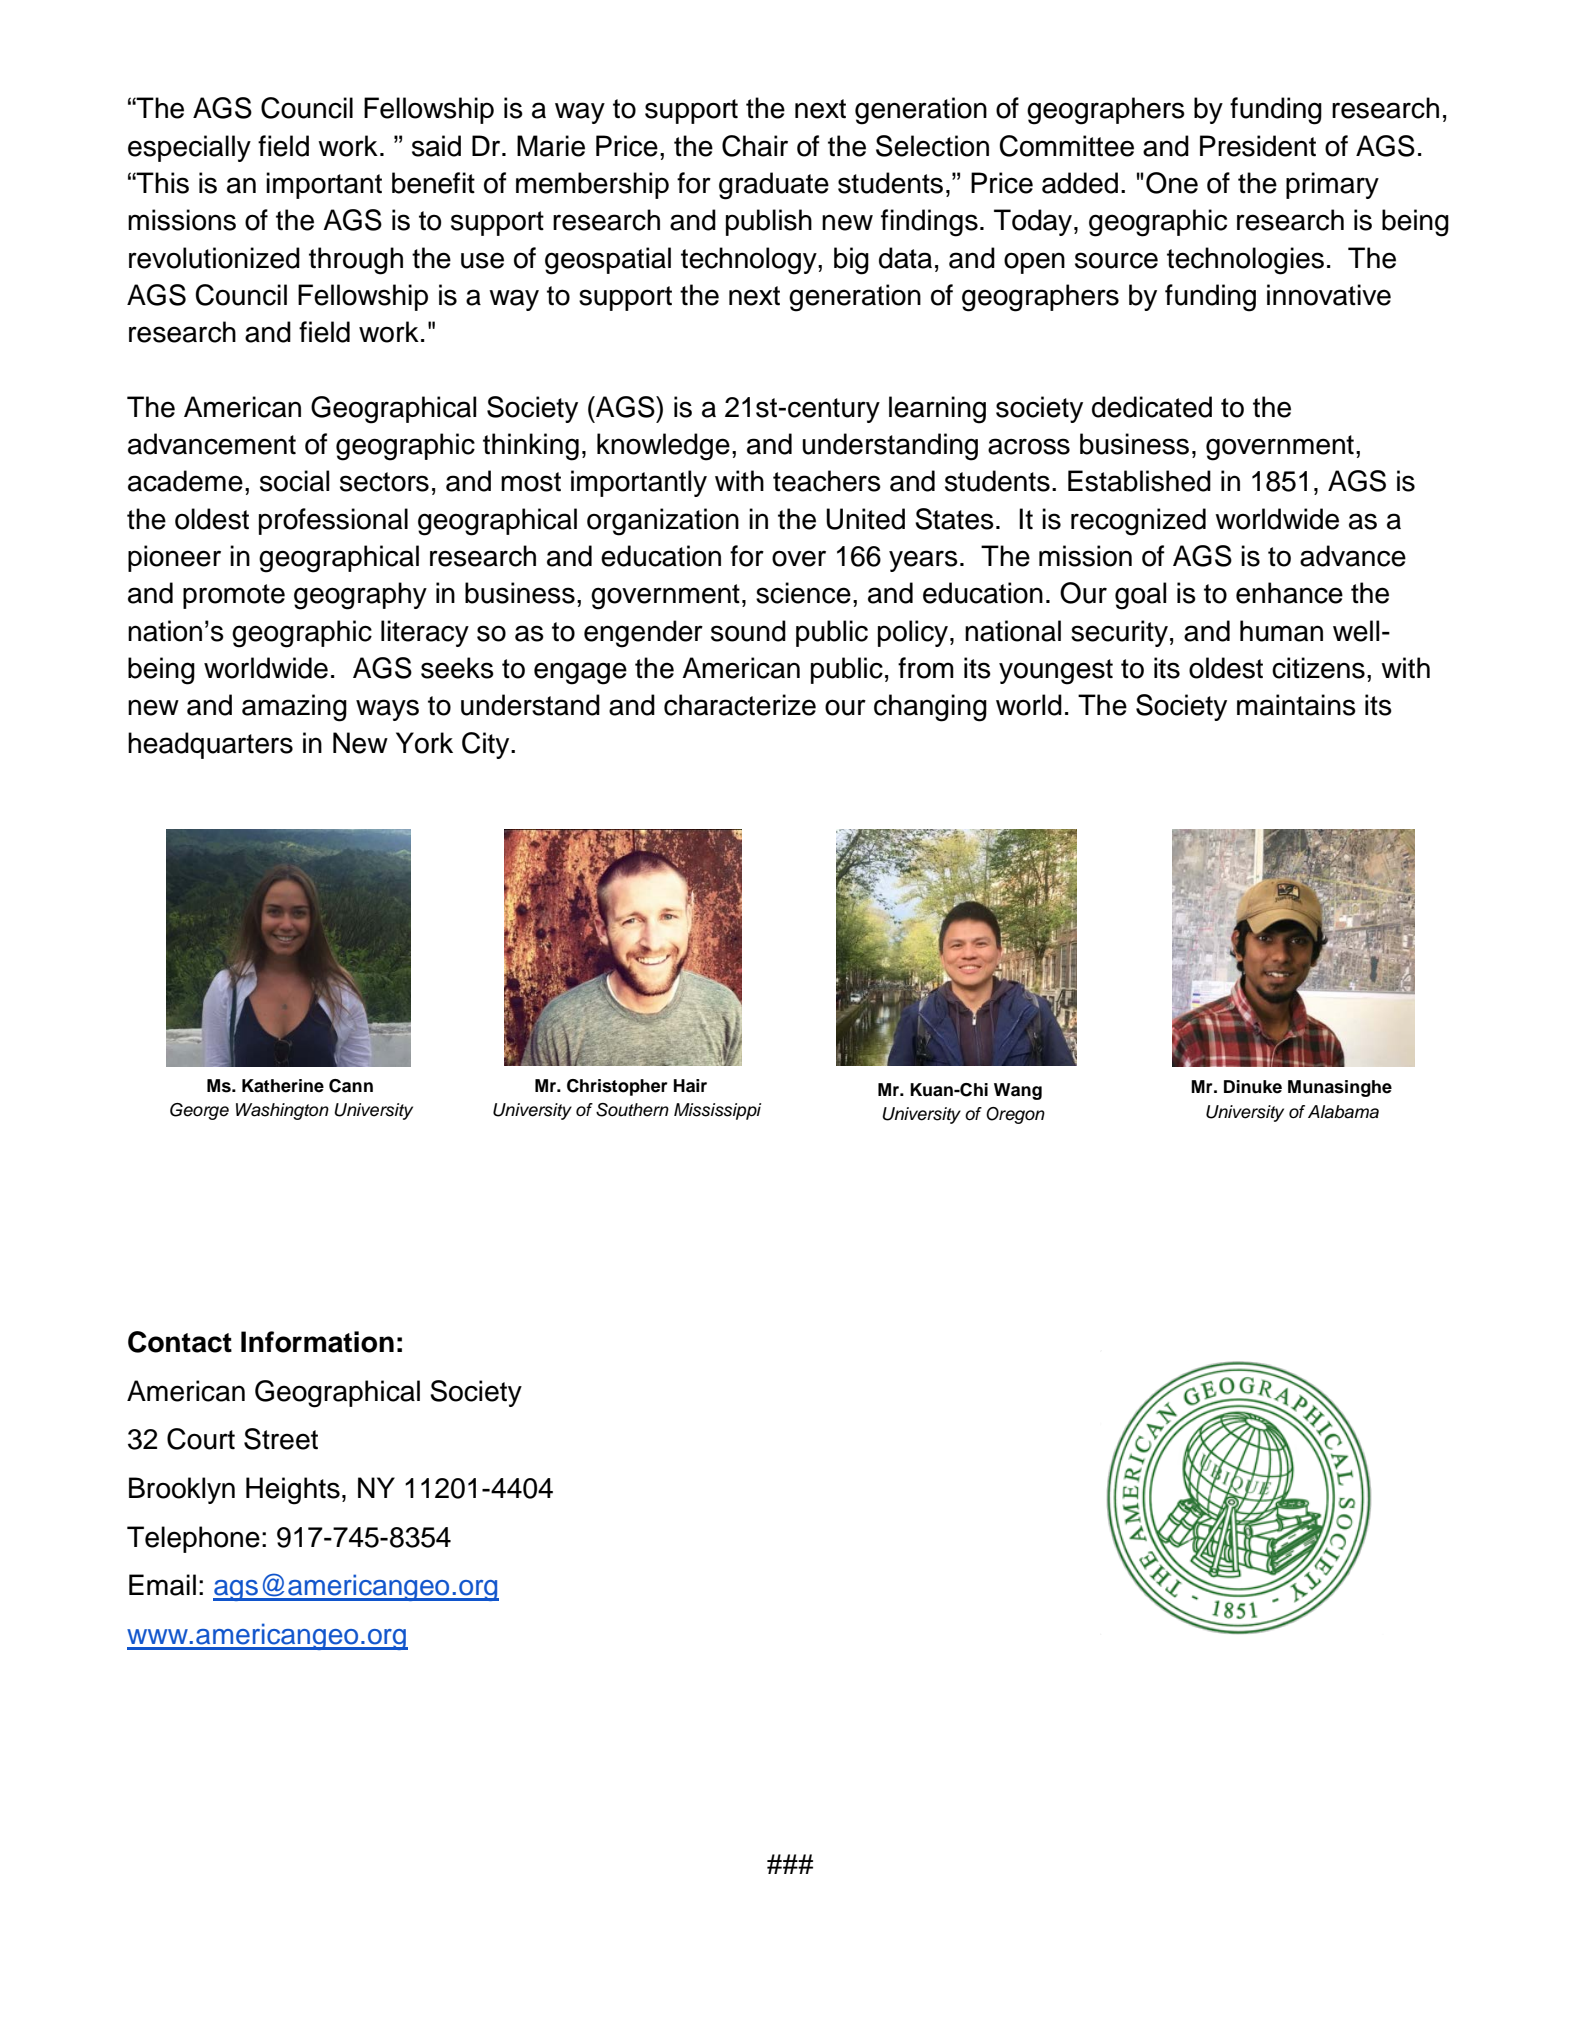 The width and height of the screenshot is (1569, 2031). What do you see at coordinates (281, 1439) in the screenshot?
I see `Street` at bounding box center [281, 1439].
